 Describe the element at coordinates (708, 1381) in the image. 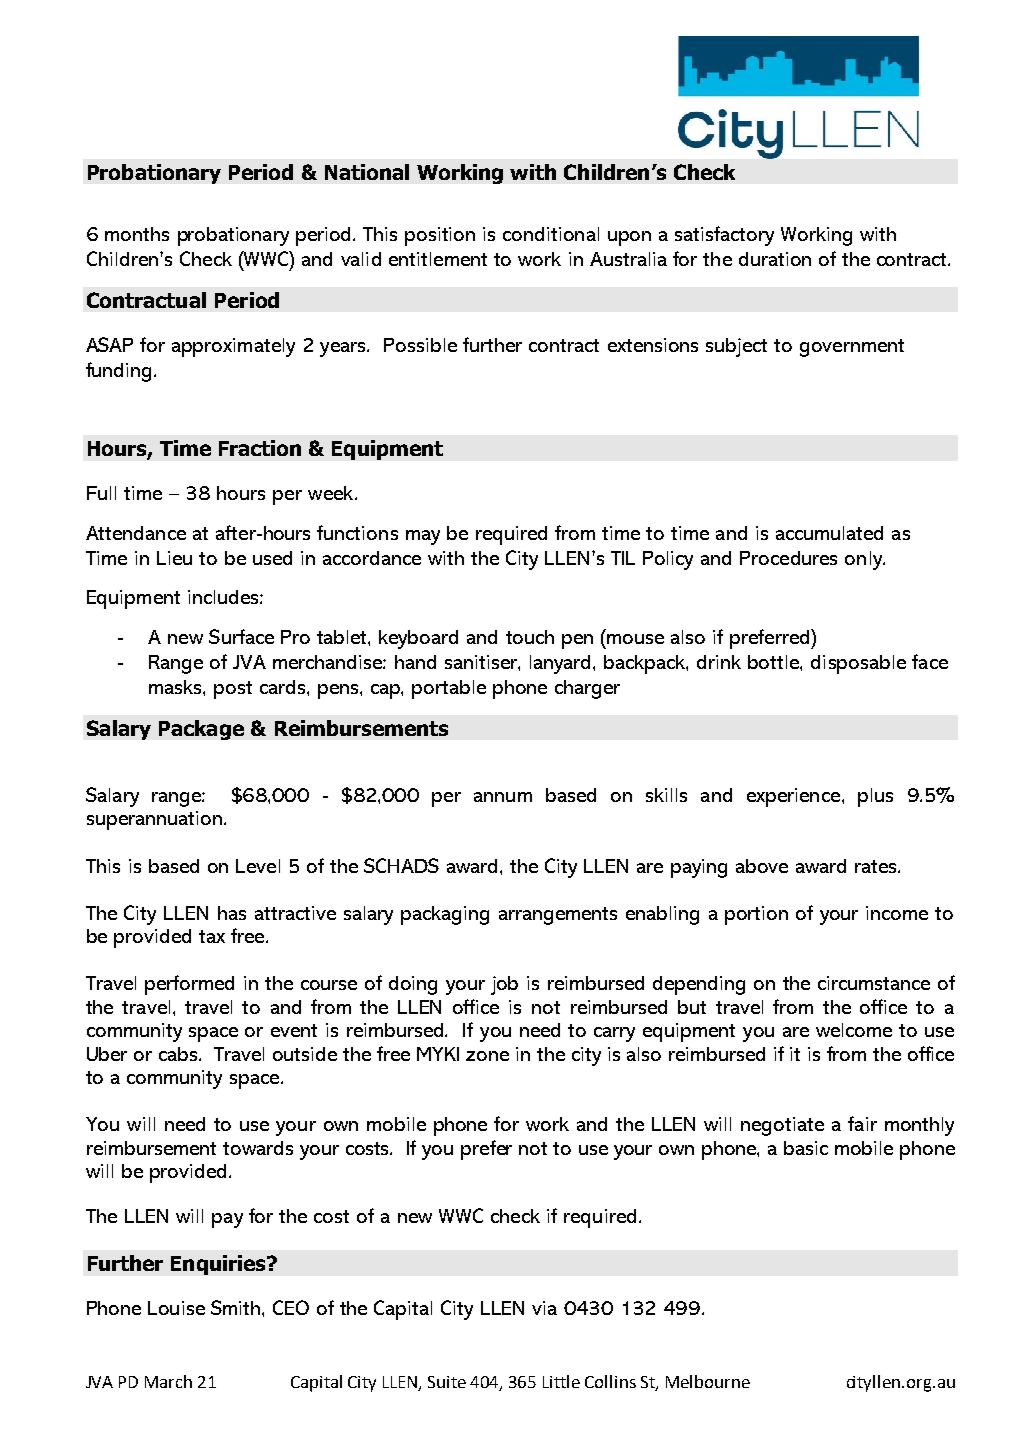

I see `Melbourne` at that location.
